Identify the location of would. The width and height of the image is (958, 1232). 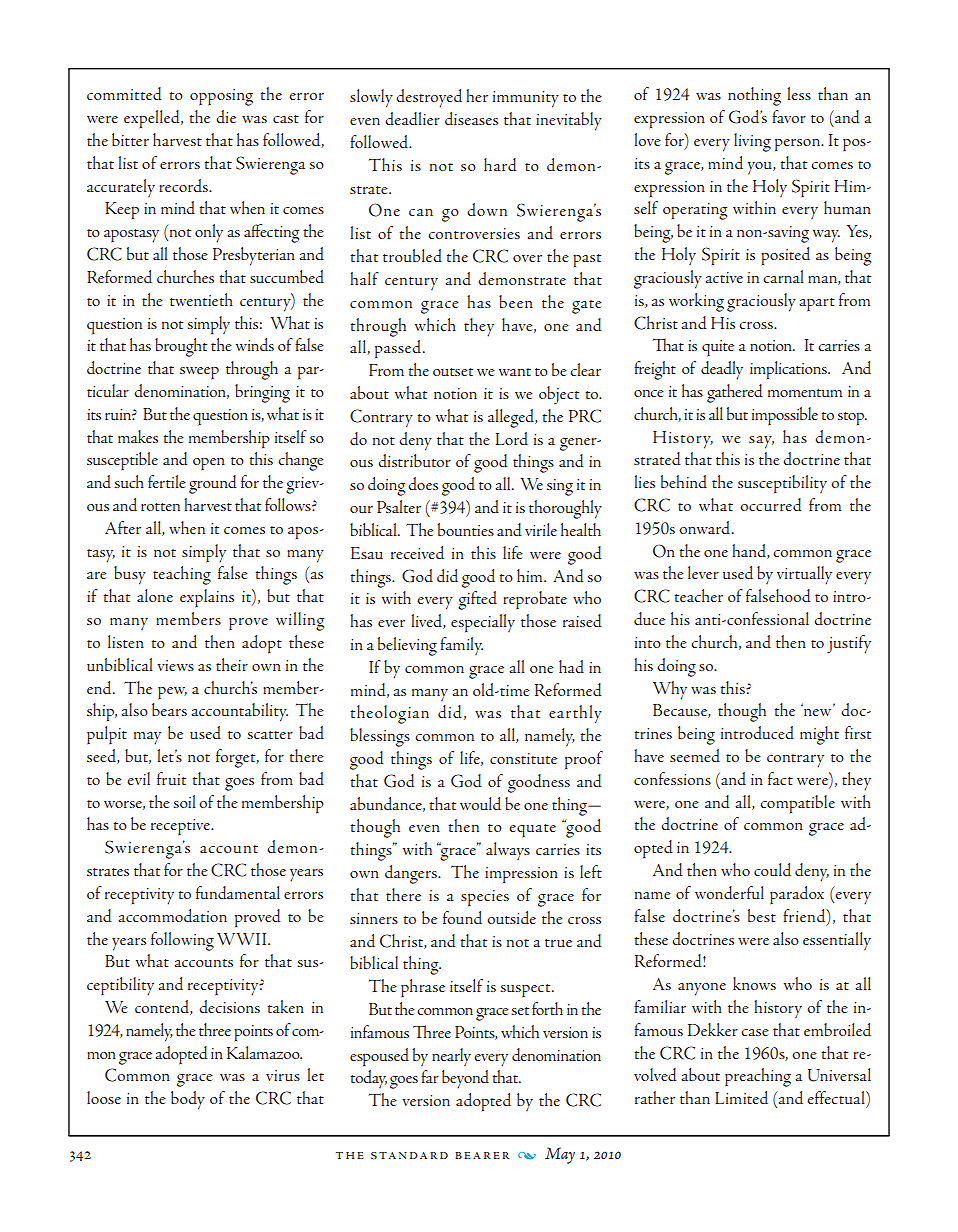
(480, 803).
